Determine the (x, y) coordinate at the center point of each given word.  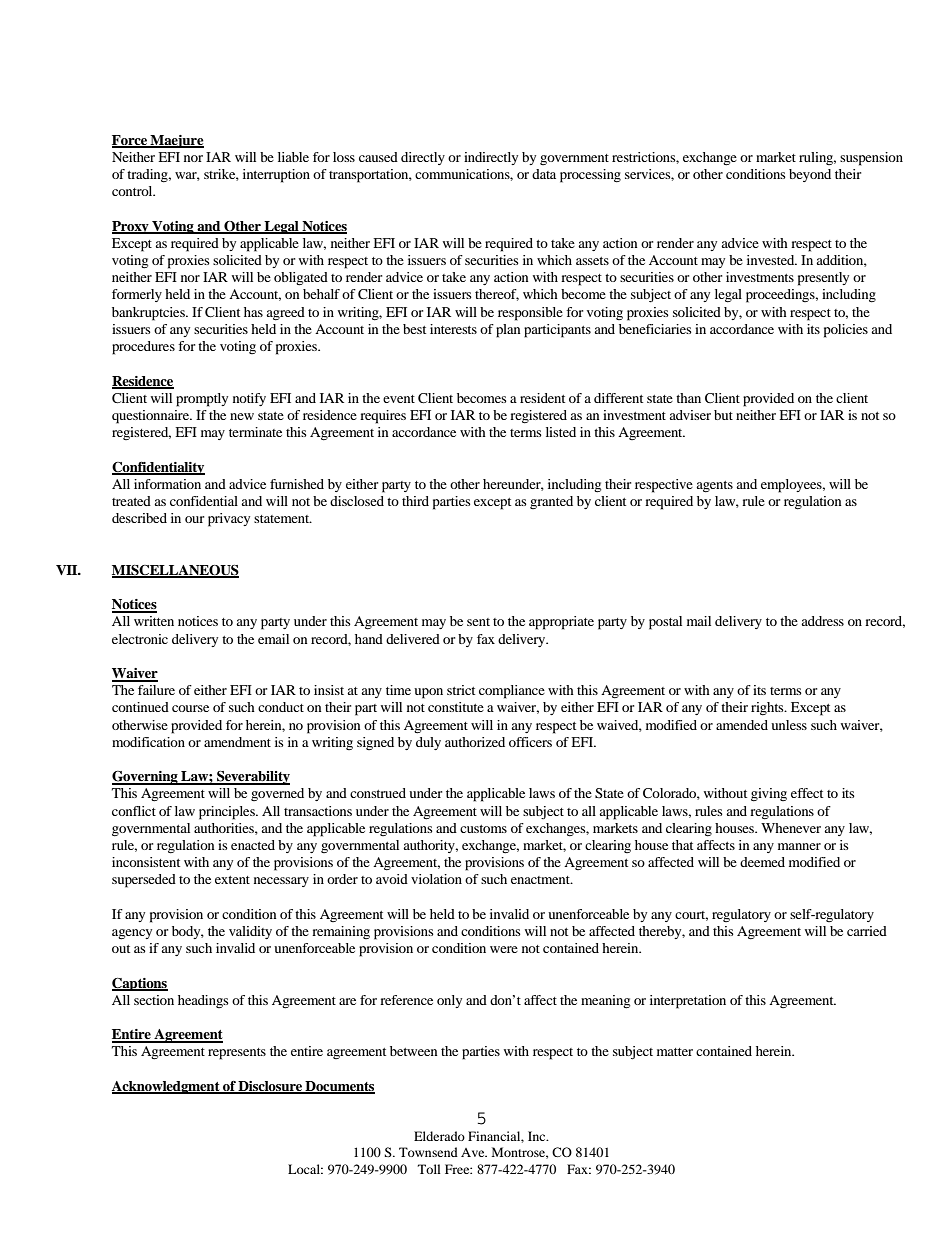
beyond (810, 175)
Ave (474, 1152)
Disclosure (270, 1087)
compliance (512, 692)
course (190, 708)
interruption (276, 176)
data (544, 174)
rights (768, 709)
